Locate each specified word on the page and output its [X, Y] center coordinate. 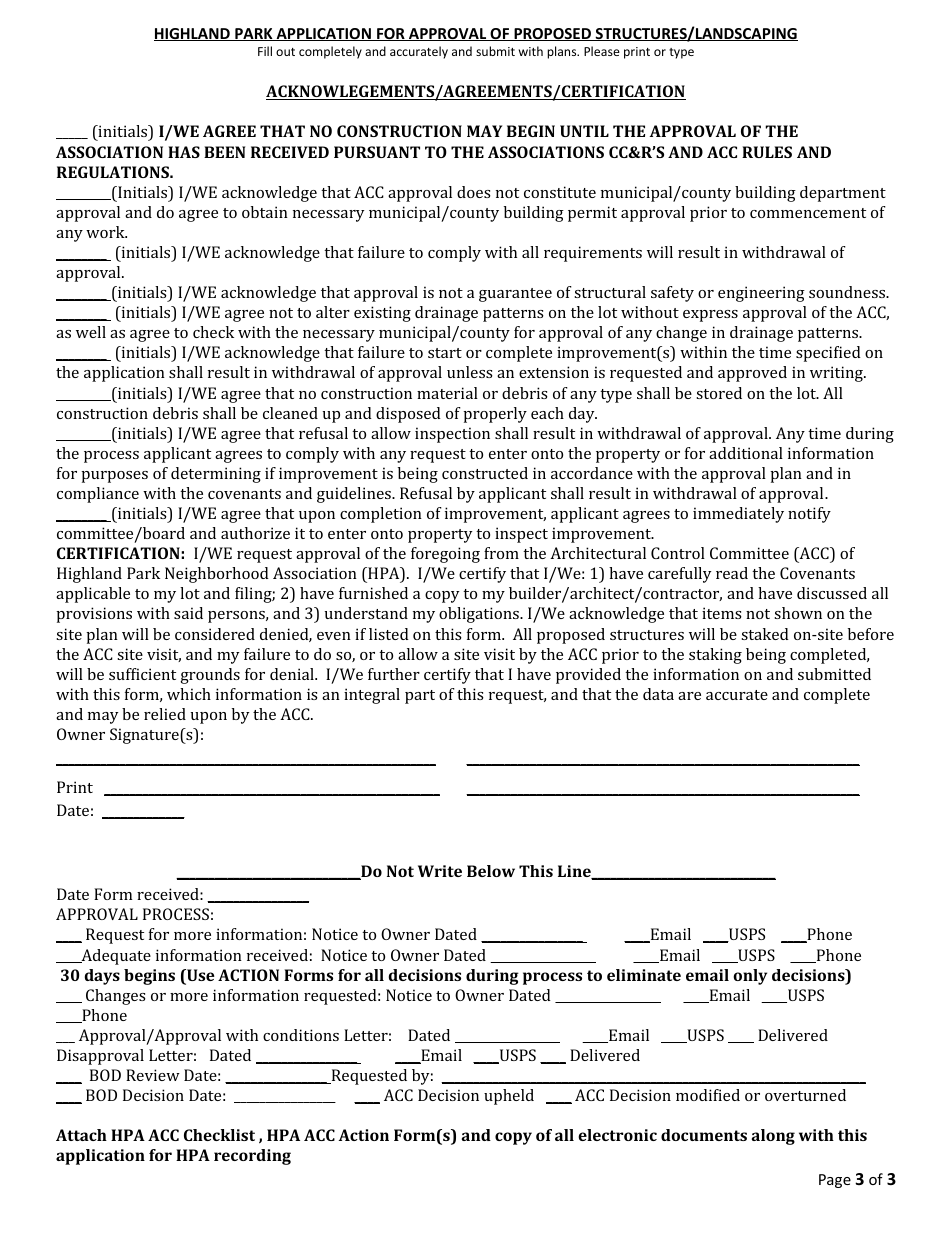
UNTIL [584, 131]
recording [252, 1157]
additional [746, 453]
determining [216, 475]
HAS [184, 152]
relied [165, 714]
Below [491, 871]
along [773, 1137]
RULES [767, 152]
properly [495, 415]
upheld [509, 1097]
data [658, 694]
